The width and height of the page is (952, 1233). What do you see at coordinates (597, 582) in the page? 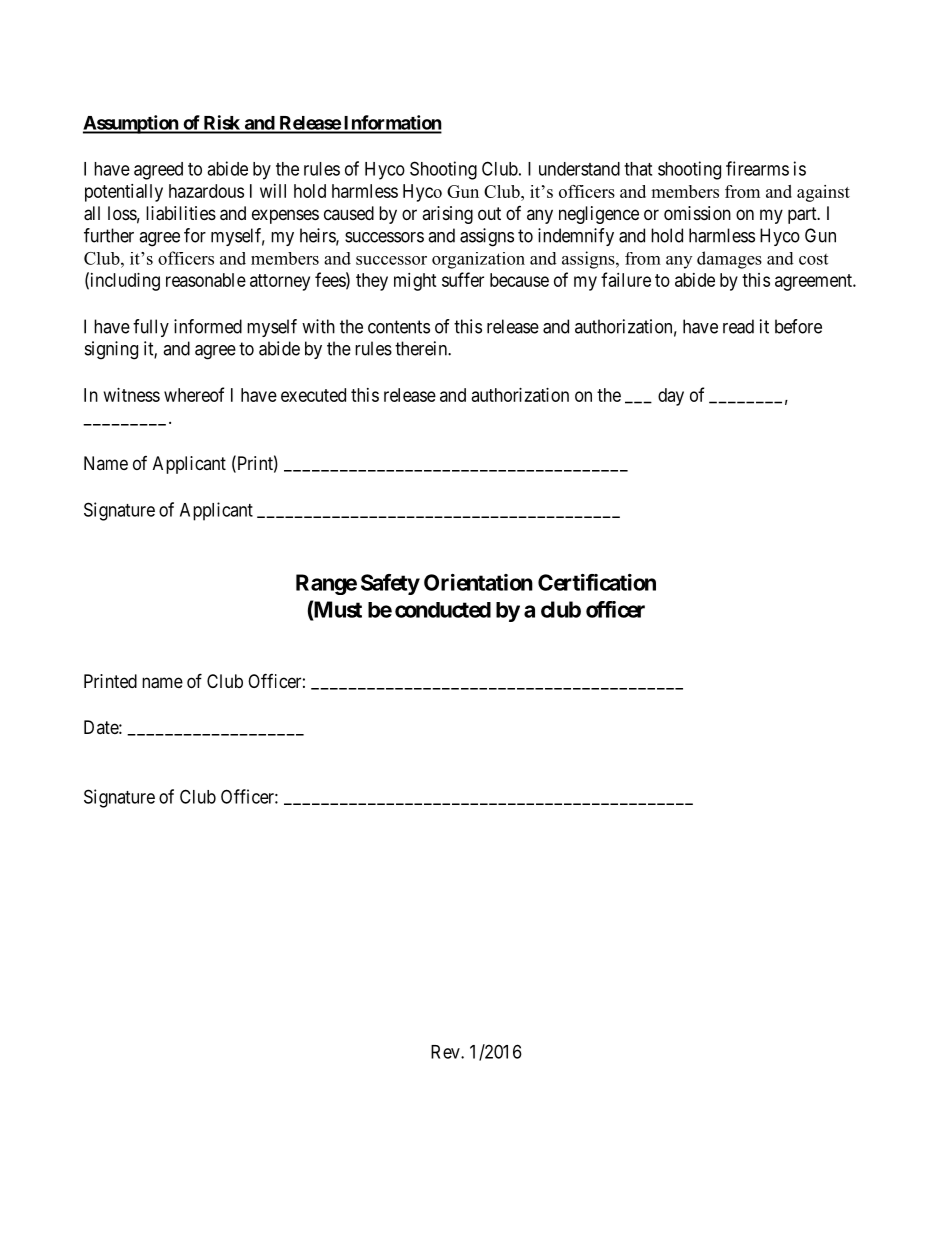
I see `Certification` at bounding box center [597, 582].
